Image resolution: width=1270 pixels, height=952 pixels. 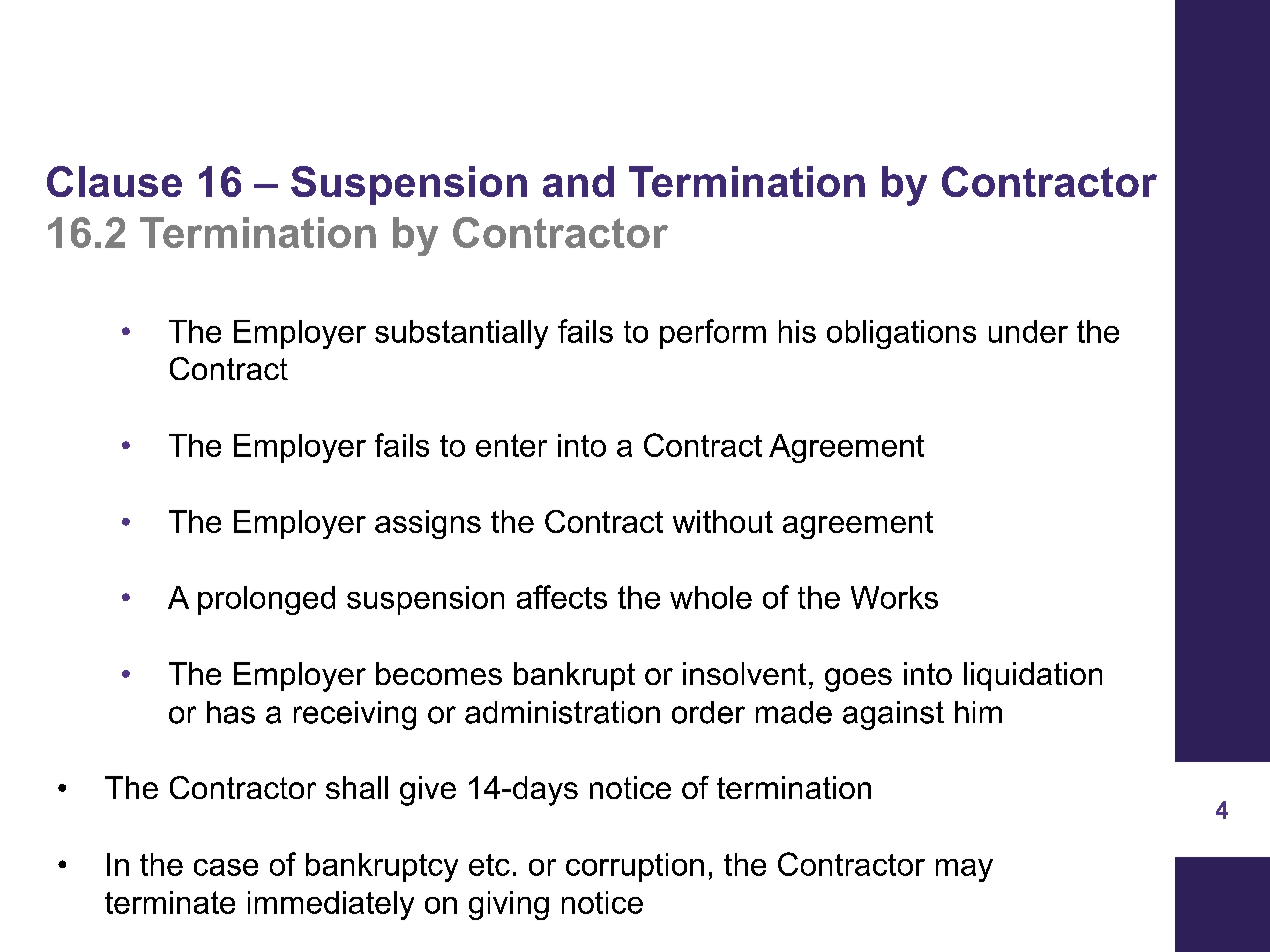 What do you see at coordinates (266, 600) in the screenshot?
I see `prolonged` at bounding box center [266, 600].
